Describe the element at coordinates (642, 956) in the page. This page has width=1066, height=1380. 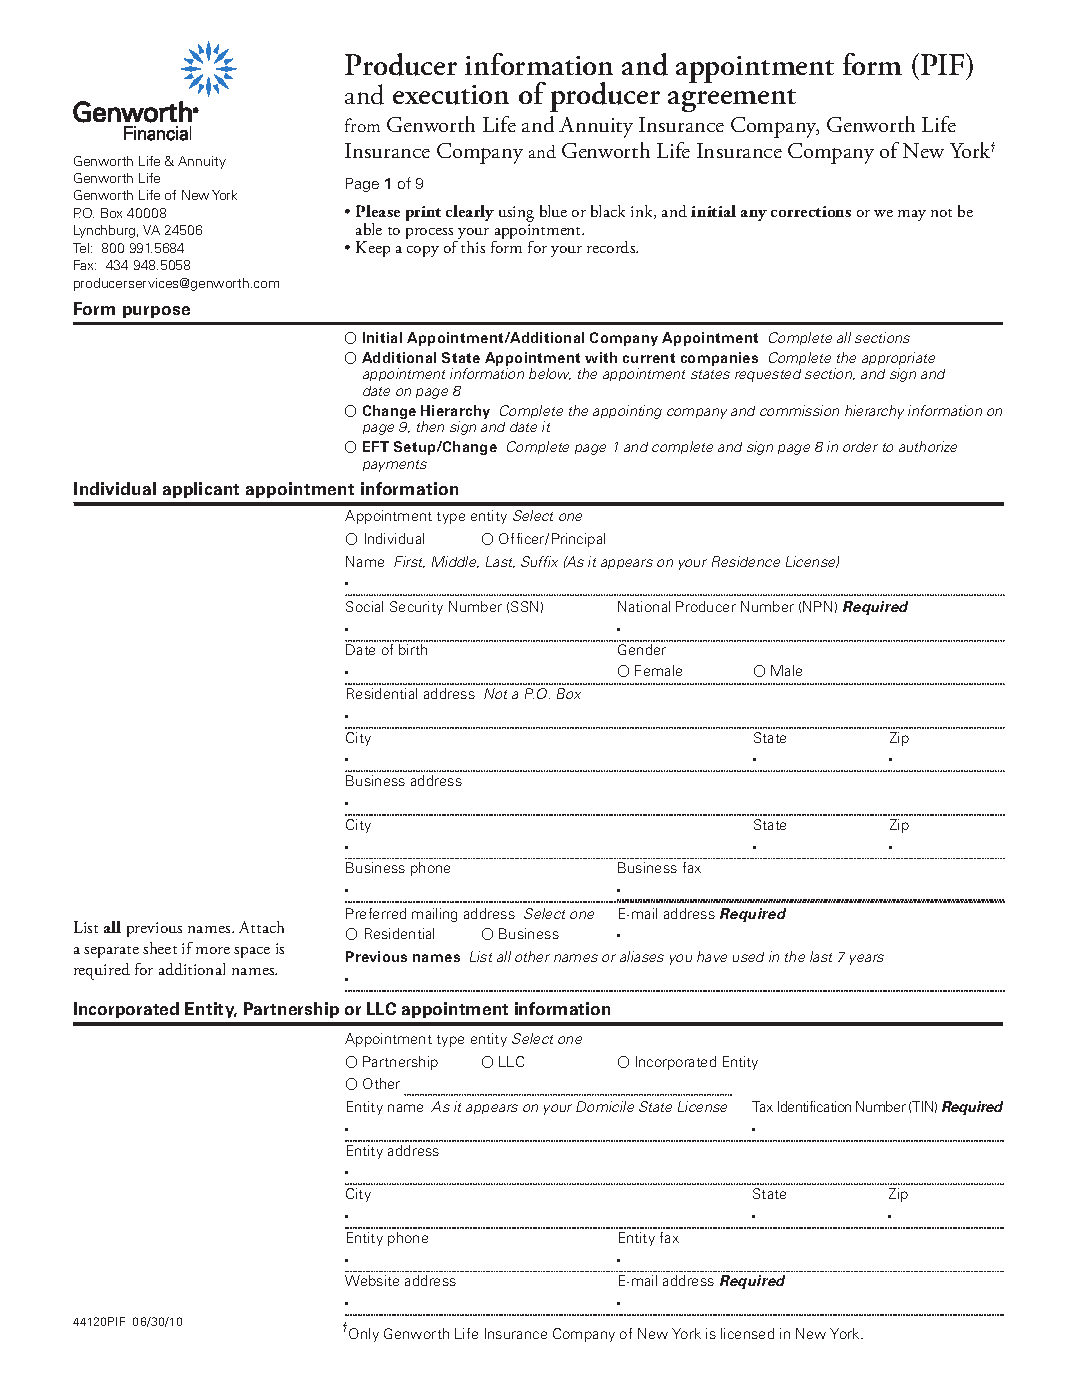
I see `aliases` at that location.
